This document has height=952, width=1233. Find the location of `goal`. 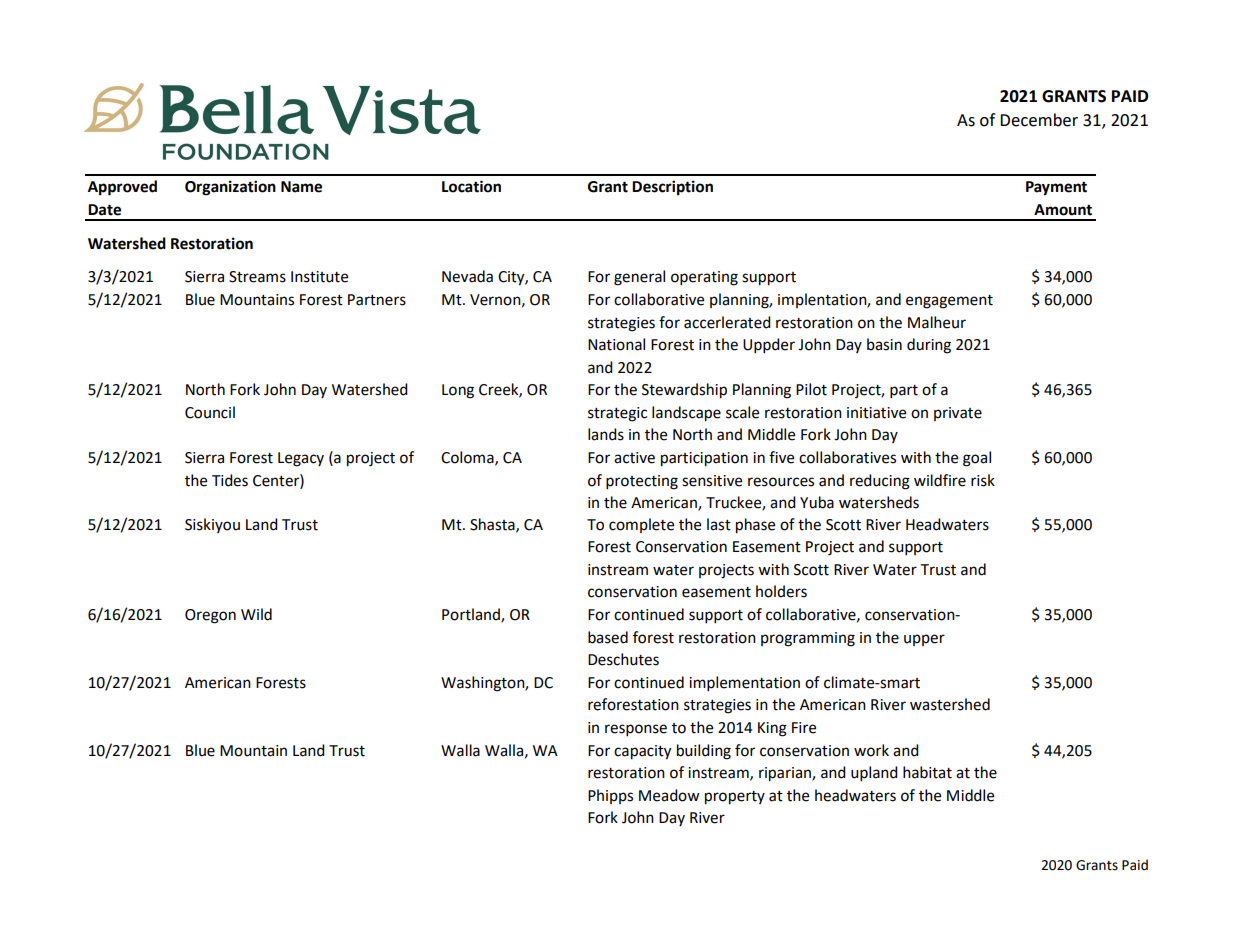

goal is located at coordinates (977, 459).
